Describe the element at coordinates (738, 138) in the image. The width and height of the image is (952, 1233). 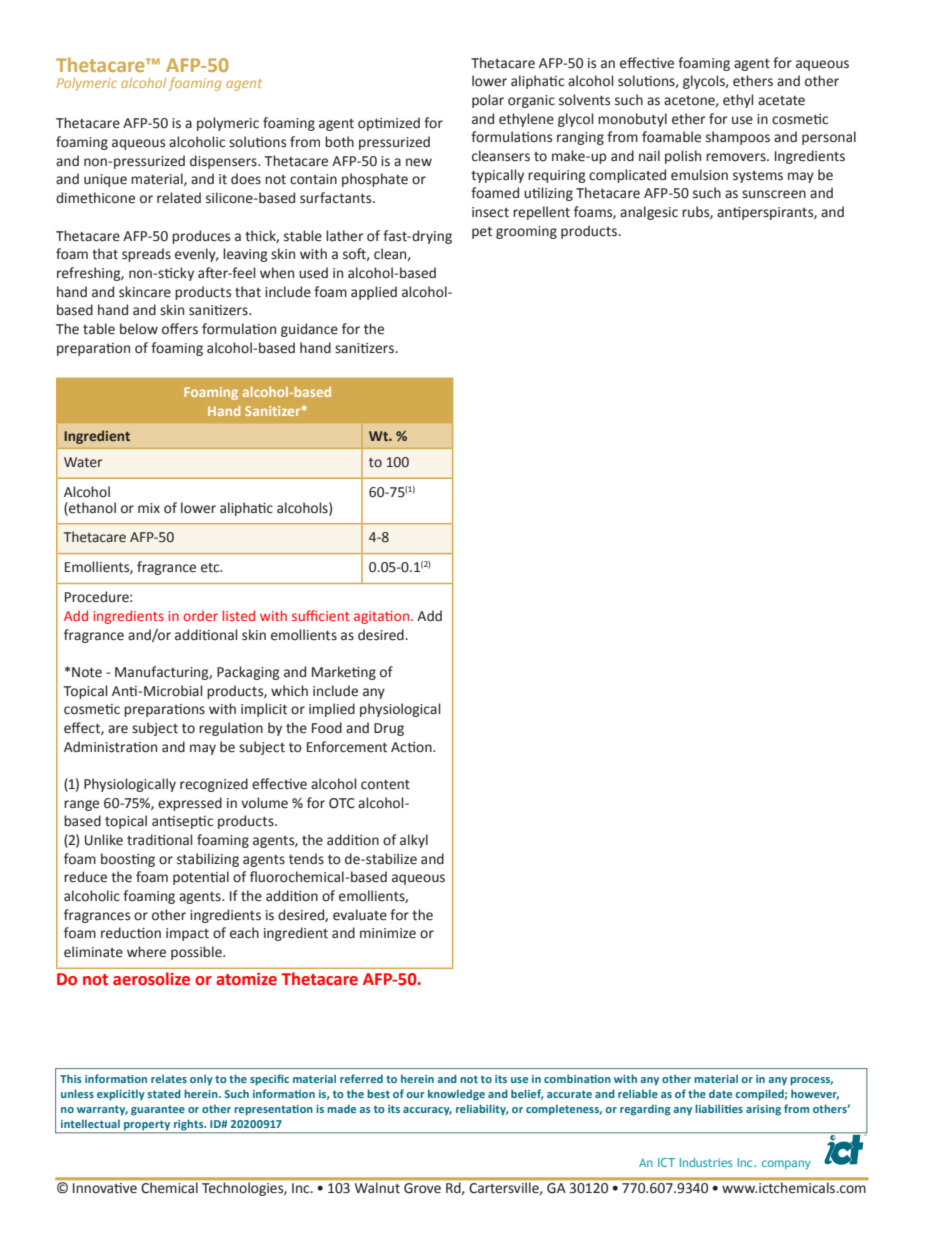
I see `shampoos` at that location.
